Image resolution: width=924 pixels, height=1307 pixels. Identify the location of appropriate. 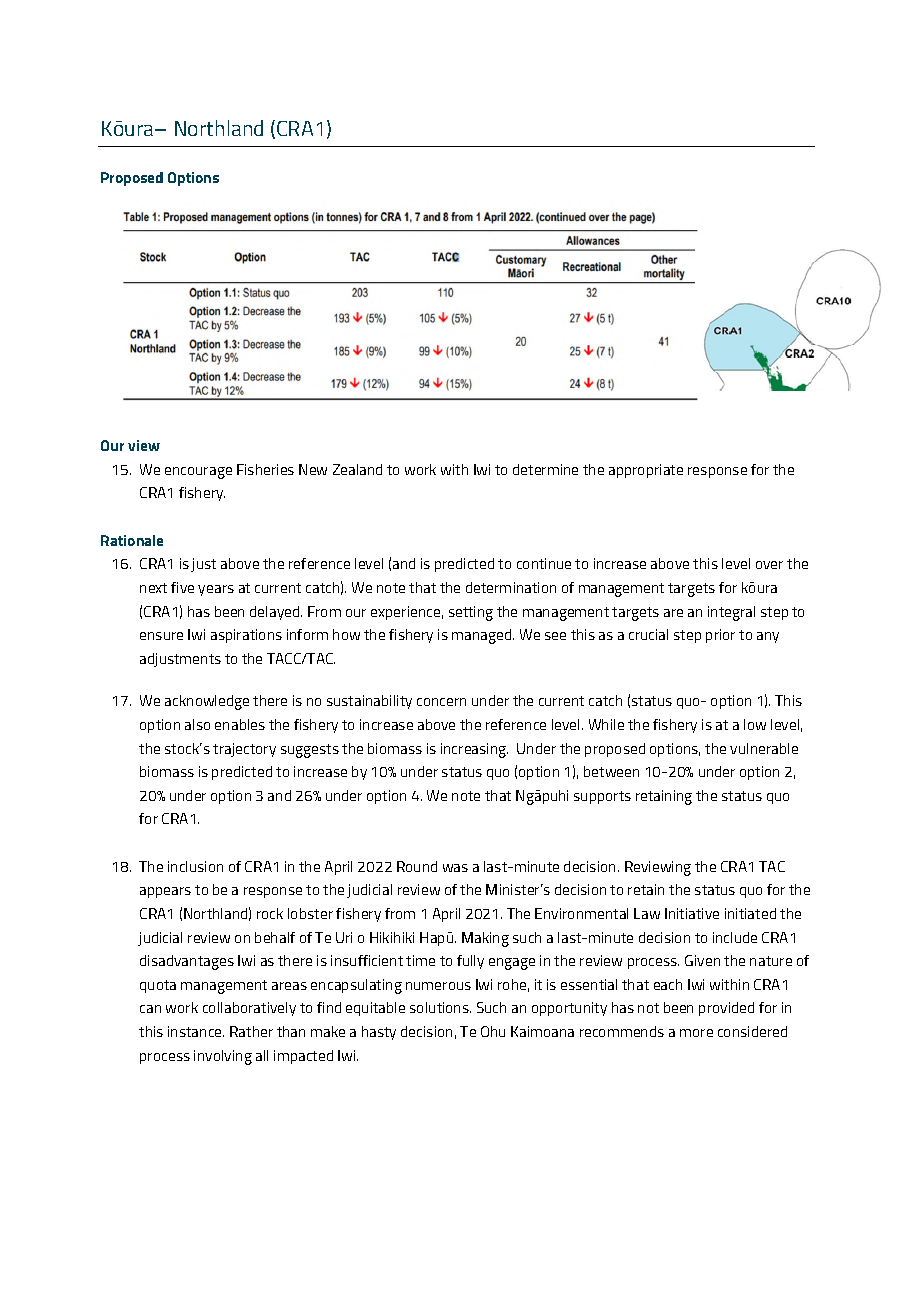
(646, 471).
